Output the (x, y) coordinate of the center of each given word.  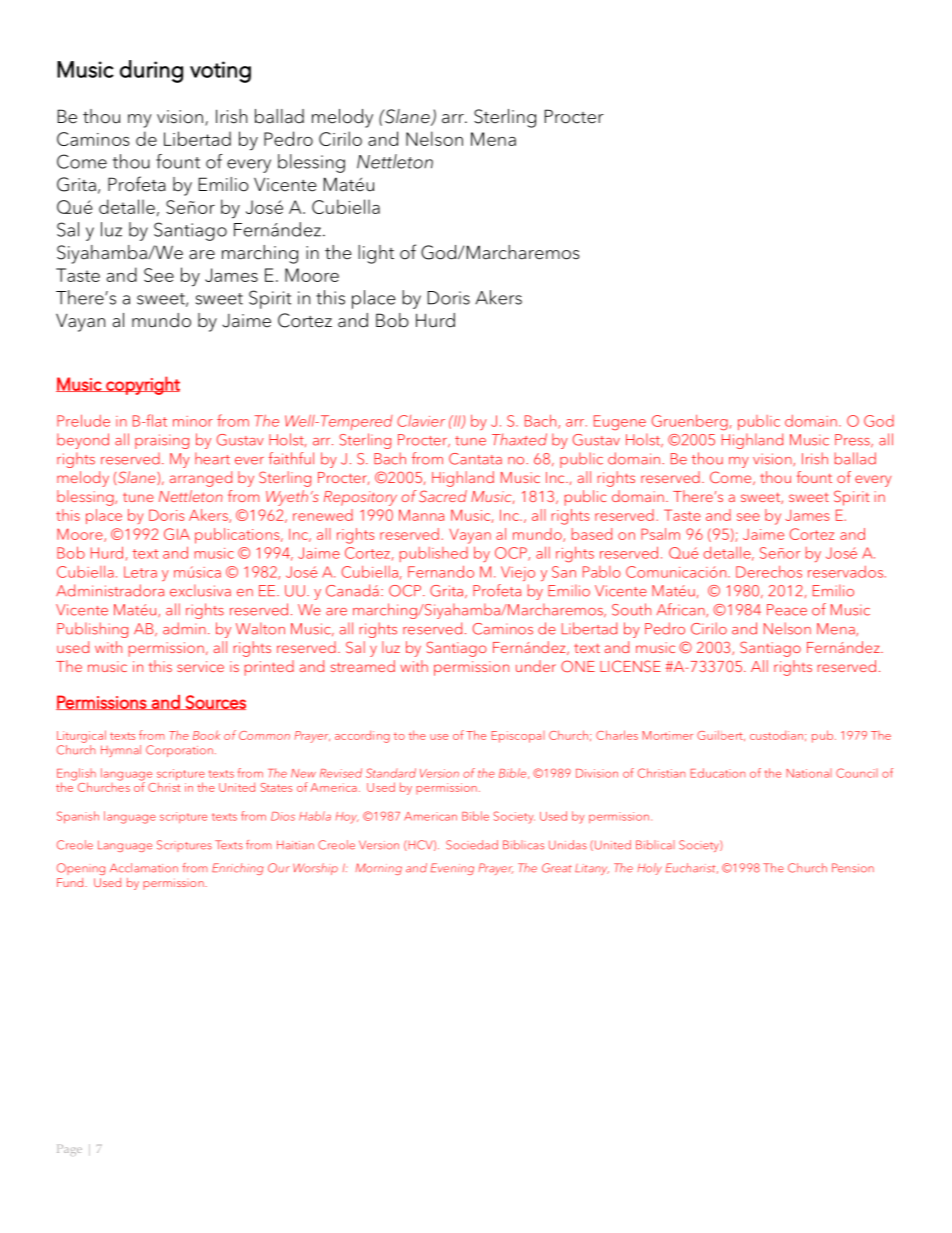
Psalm (660, 534)
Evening (452, 869)
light (376, 254)
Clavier (421, 421)
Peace (787, 610)
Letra (140, 572)
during (151, 71)
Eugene (620, 422)
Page (69, 1150)
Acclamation (144, 868)
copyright (142, 385)
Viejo (518, 573)
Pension (853, 868)
